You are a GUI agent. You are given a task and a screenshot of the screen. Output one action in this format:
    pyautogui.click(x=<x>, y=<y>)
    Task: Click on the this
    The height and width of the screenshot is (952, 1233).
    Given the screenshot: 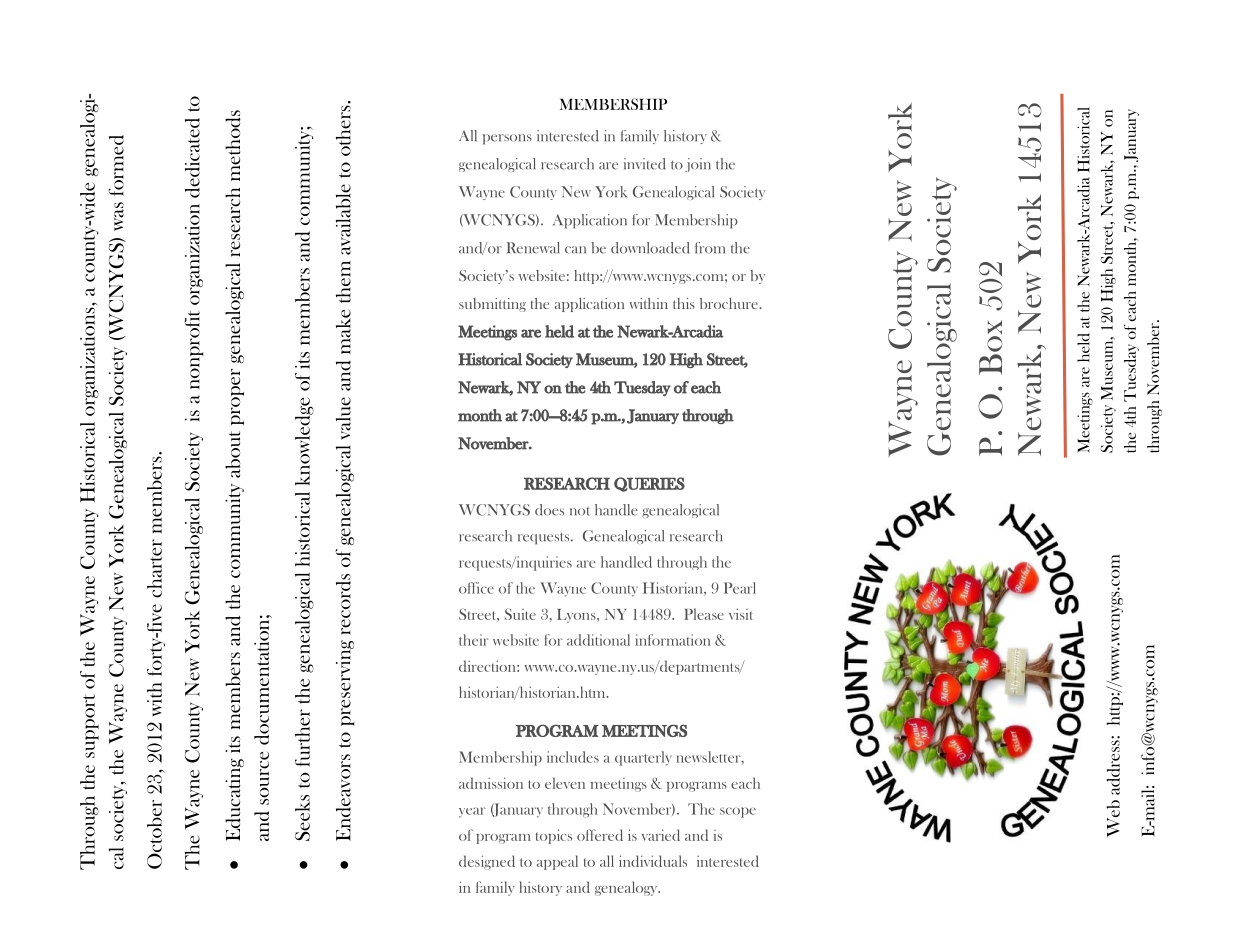 What is the action you would take?
    pyautogui.click(x=684, y=303)
